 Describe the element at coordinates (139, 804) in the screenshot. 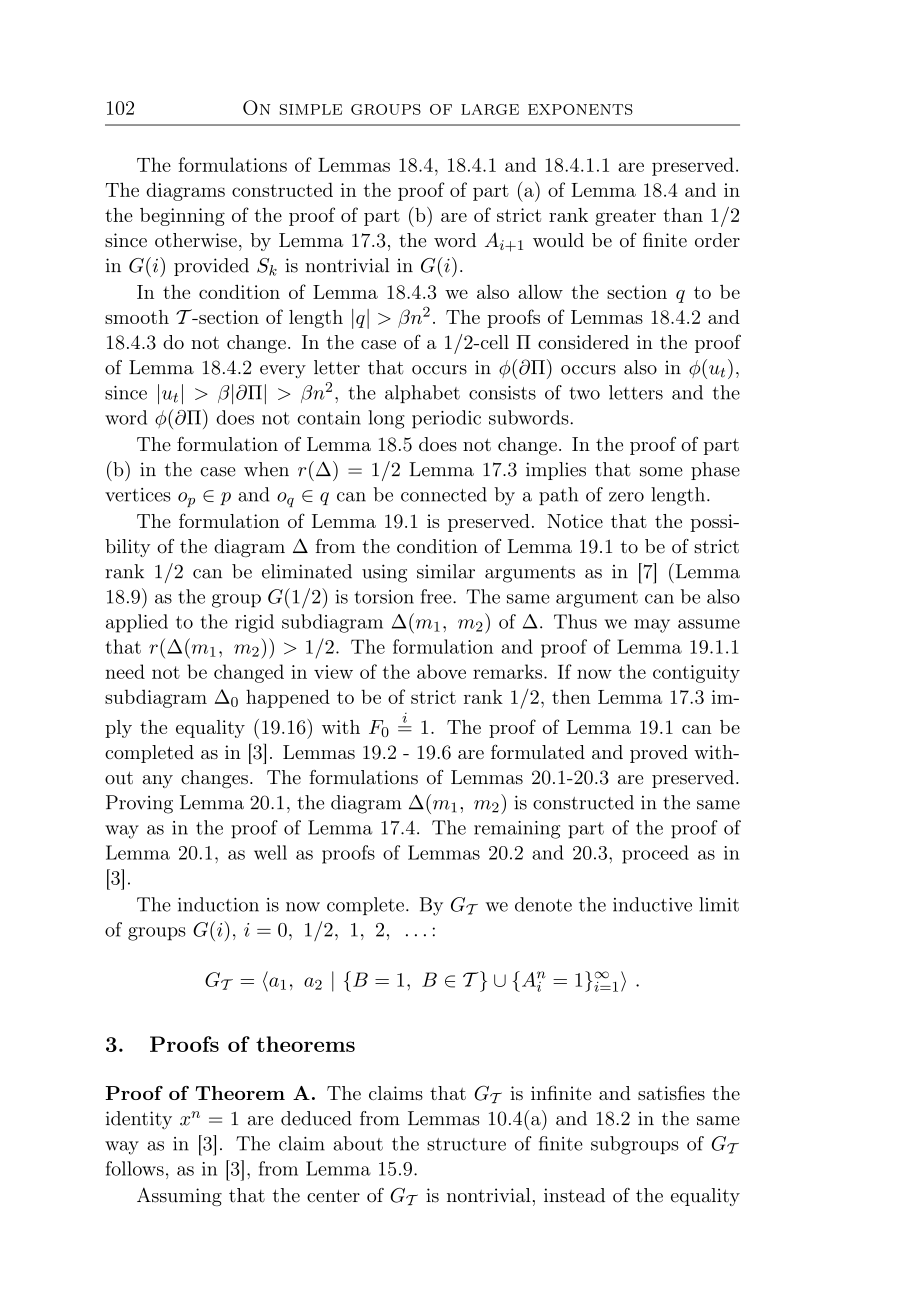

I see `Proving` at that location.
